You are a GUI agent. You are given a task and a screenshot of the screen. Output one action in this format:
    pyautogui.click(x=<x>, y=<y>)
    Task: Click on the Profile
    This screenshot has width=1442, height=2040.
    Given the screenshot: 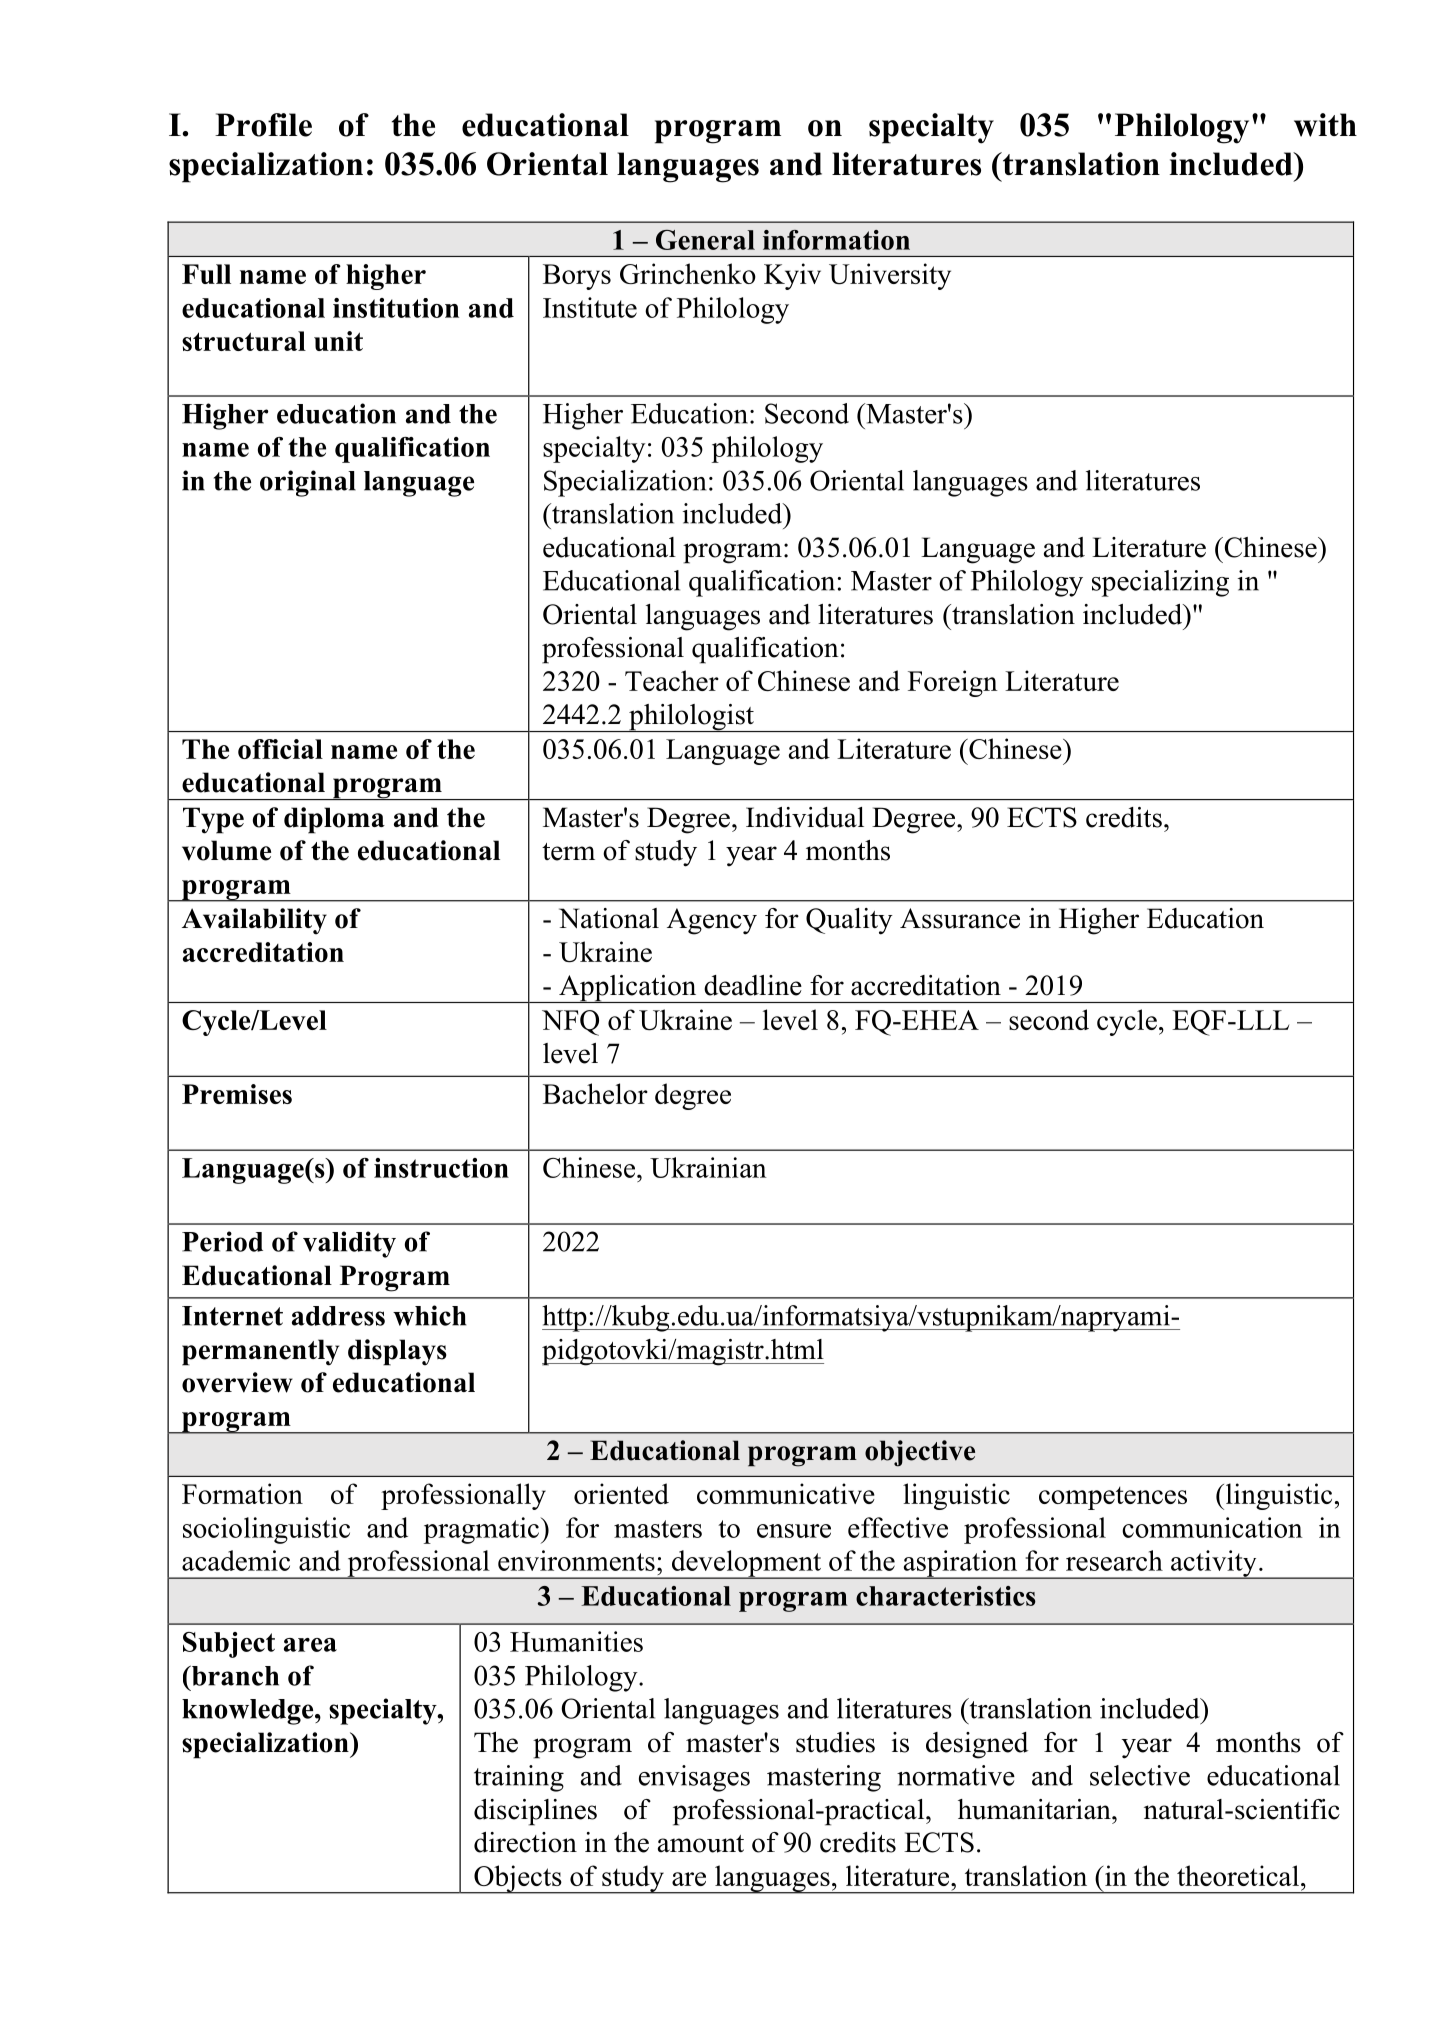 What is the action you would take?
    pyautogui.click(x=263, y=125)
